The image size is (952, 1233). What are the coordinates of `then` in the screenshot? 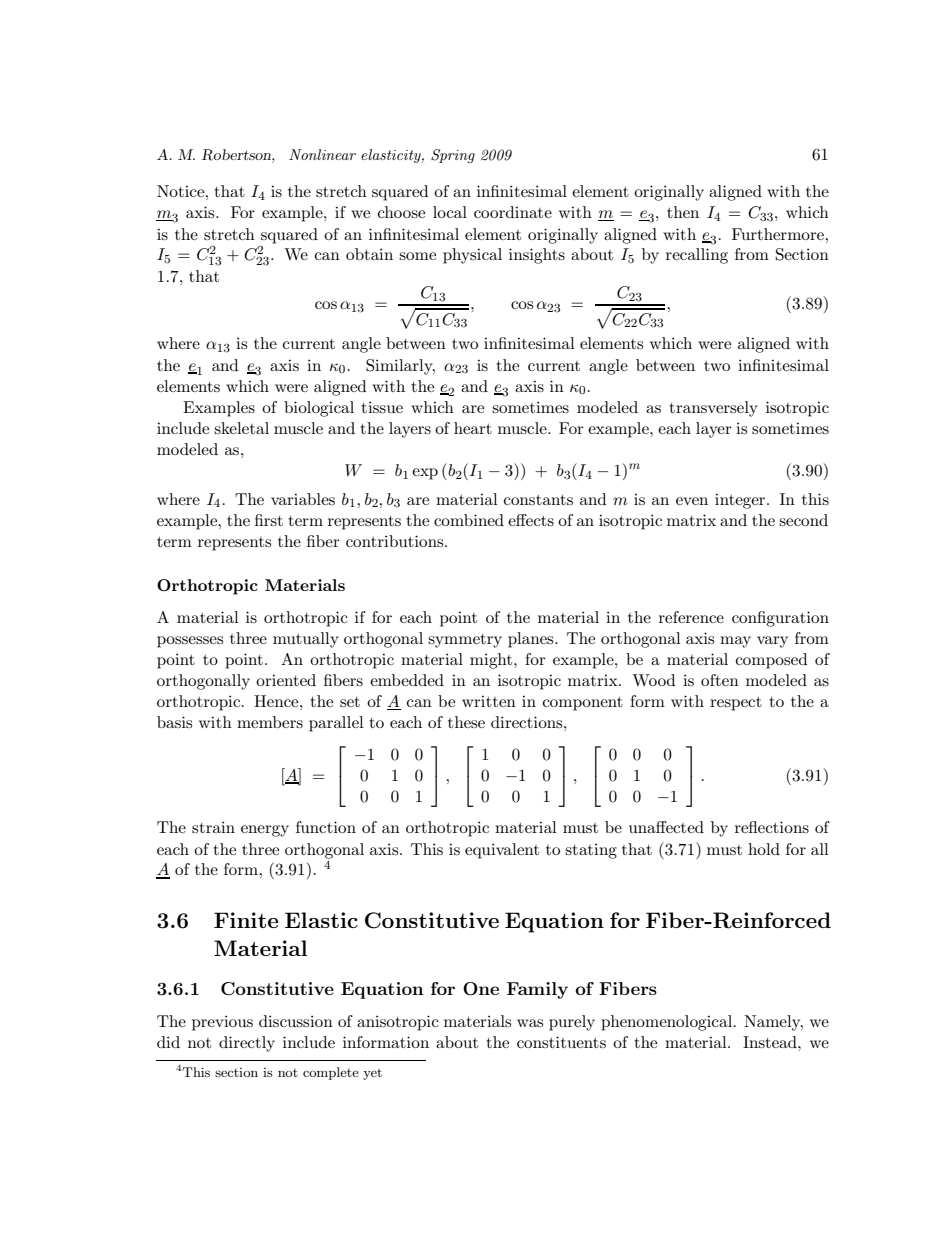 It's located at (683, 212).
